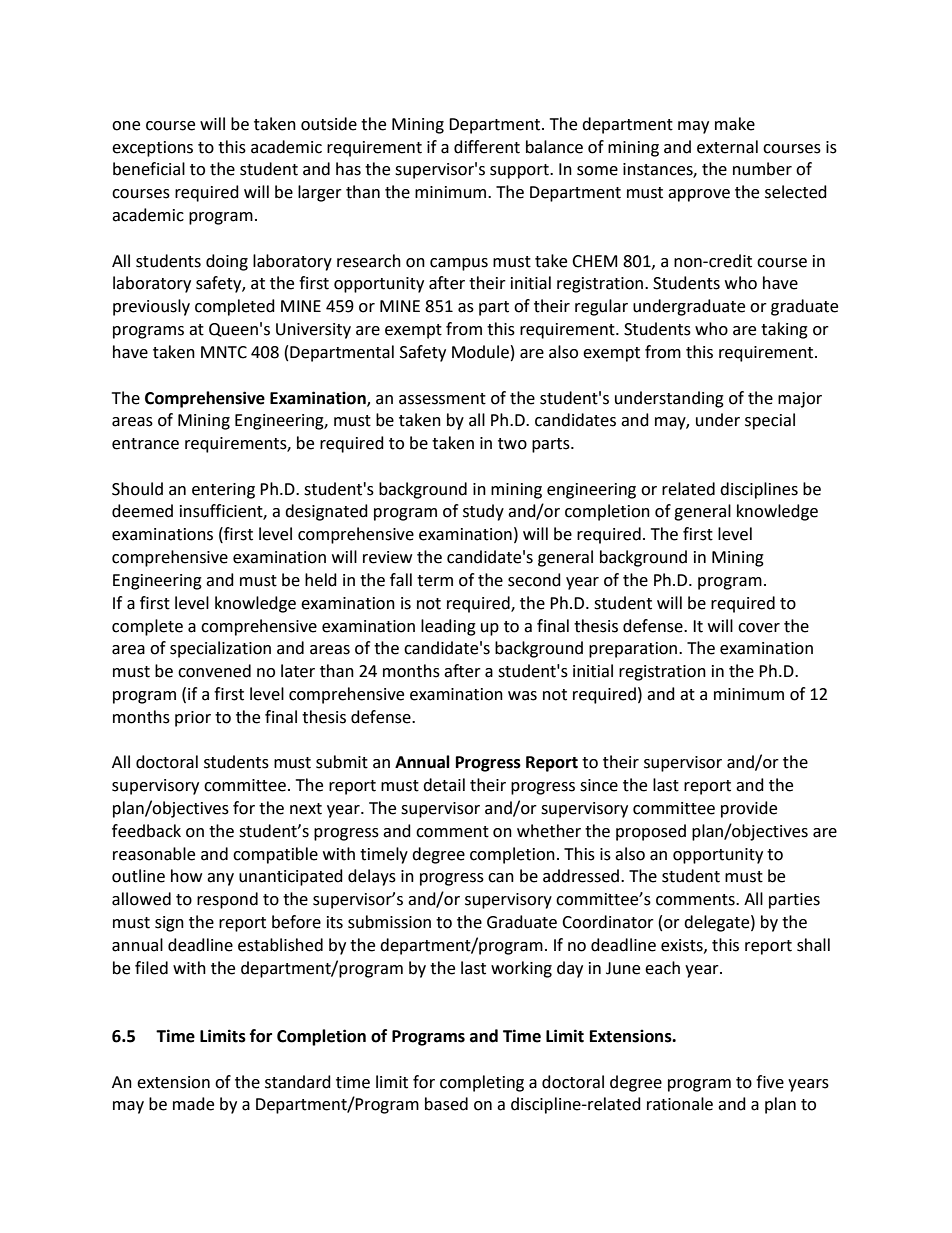  Describe the element at coordinates (487, 147) in the screenshot. I see `different` at that location.
